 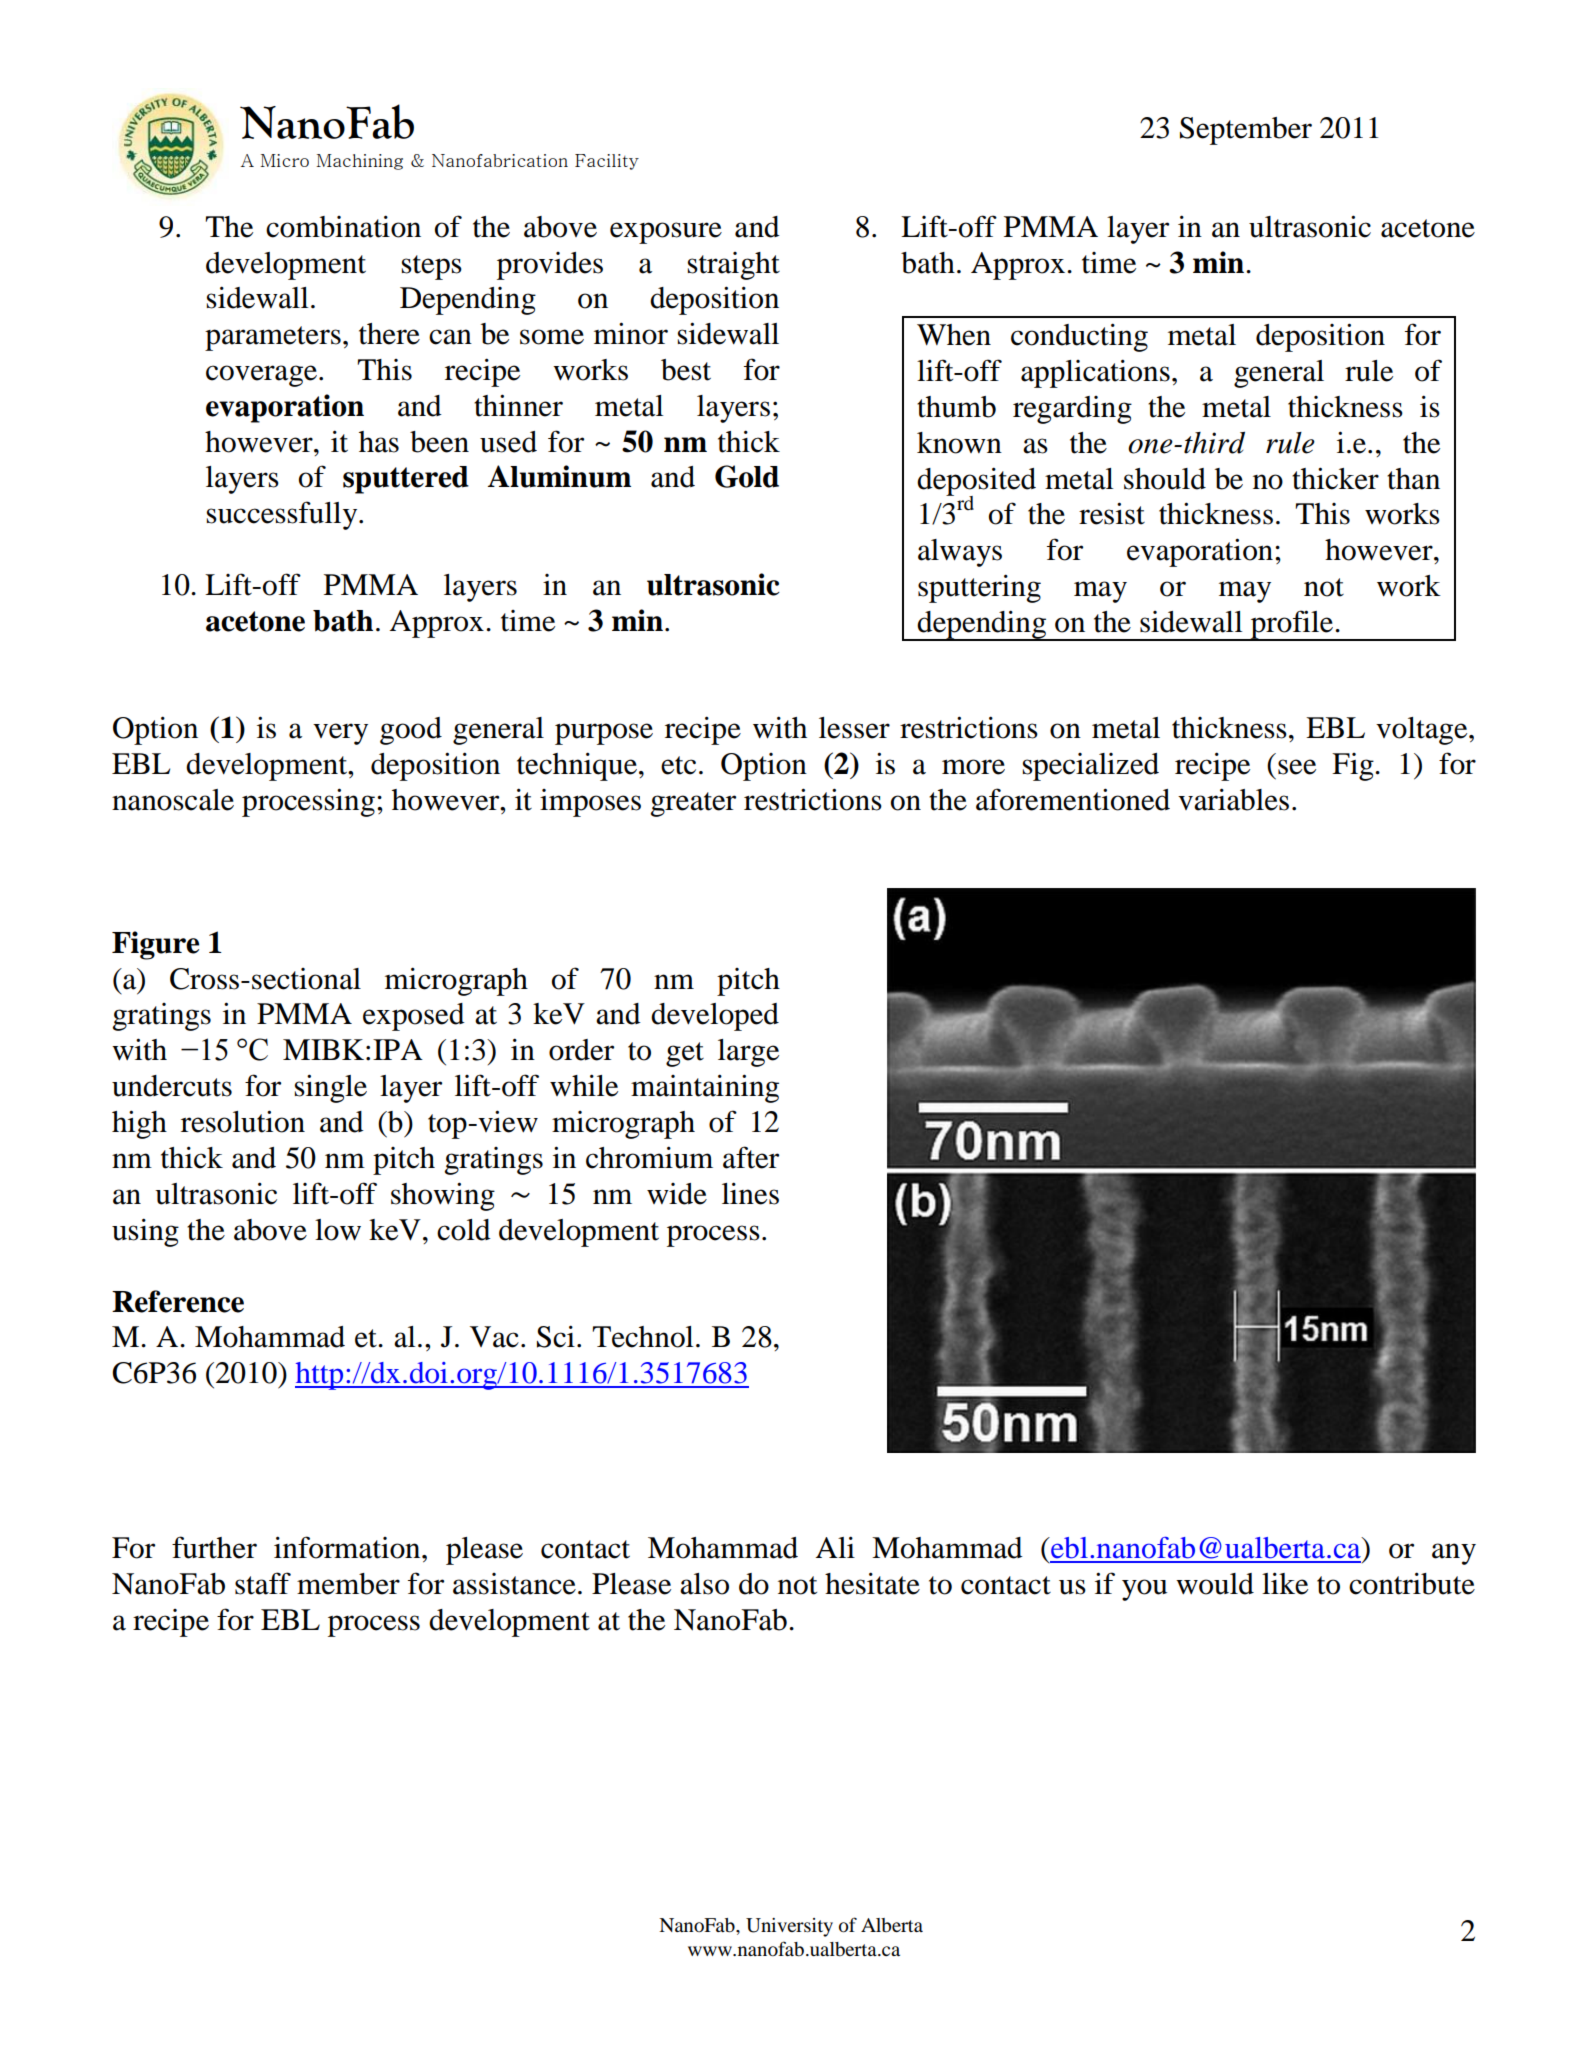 I want to click on staff, so click(x=263, y=1583).
